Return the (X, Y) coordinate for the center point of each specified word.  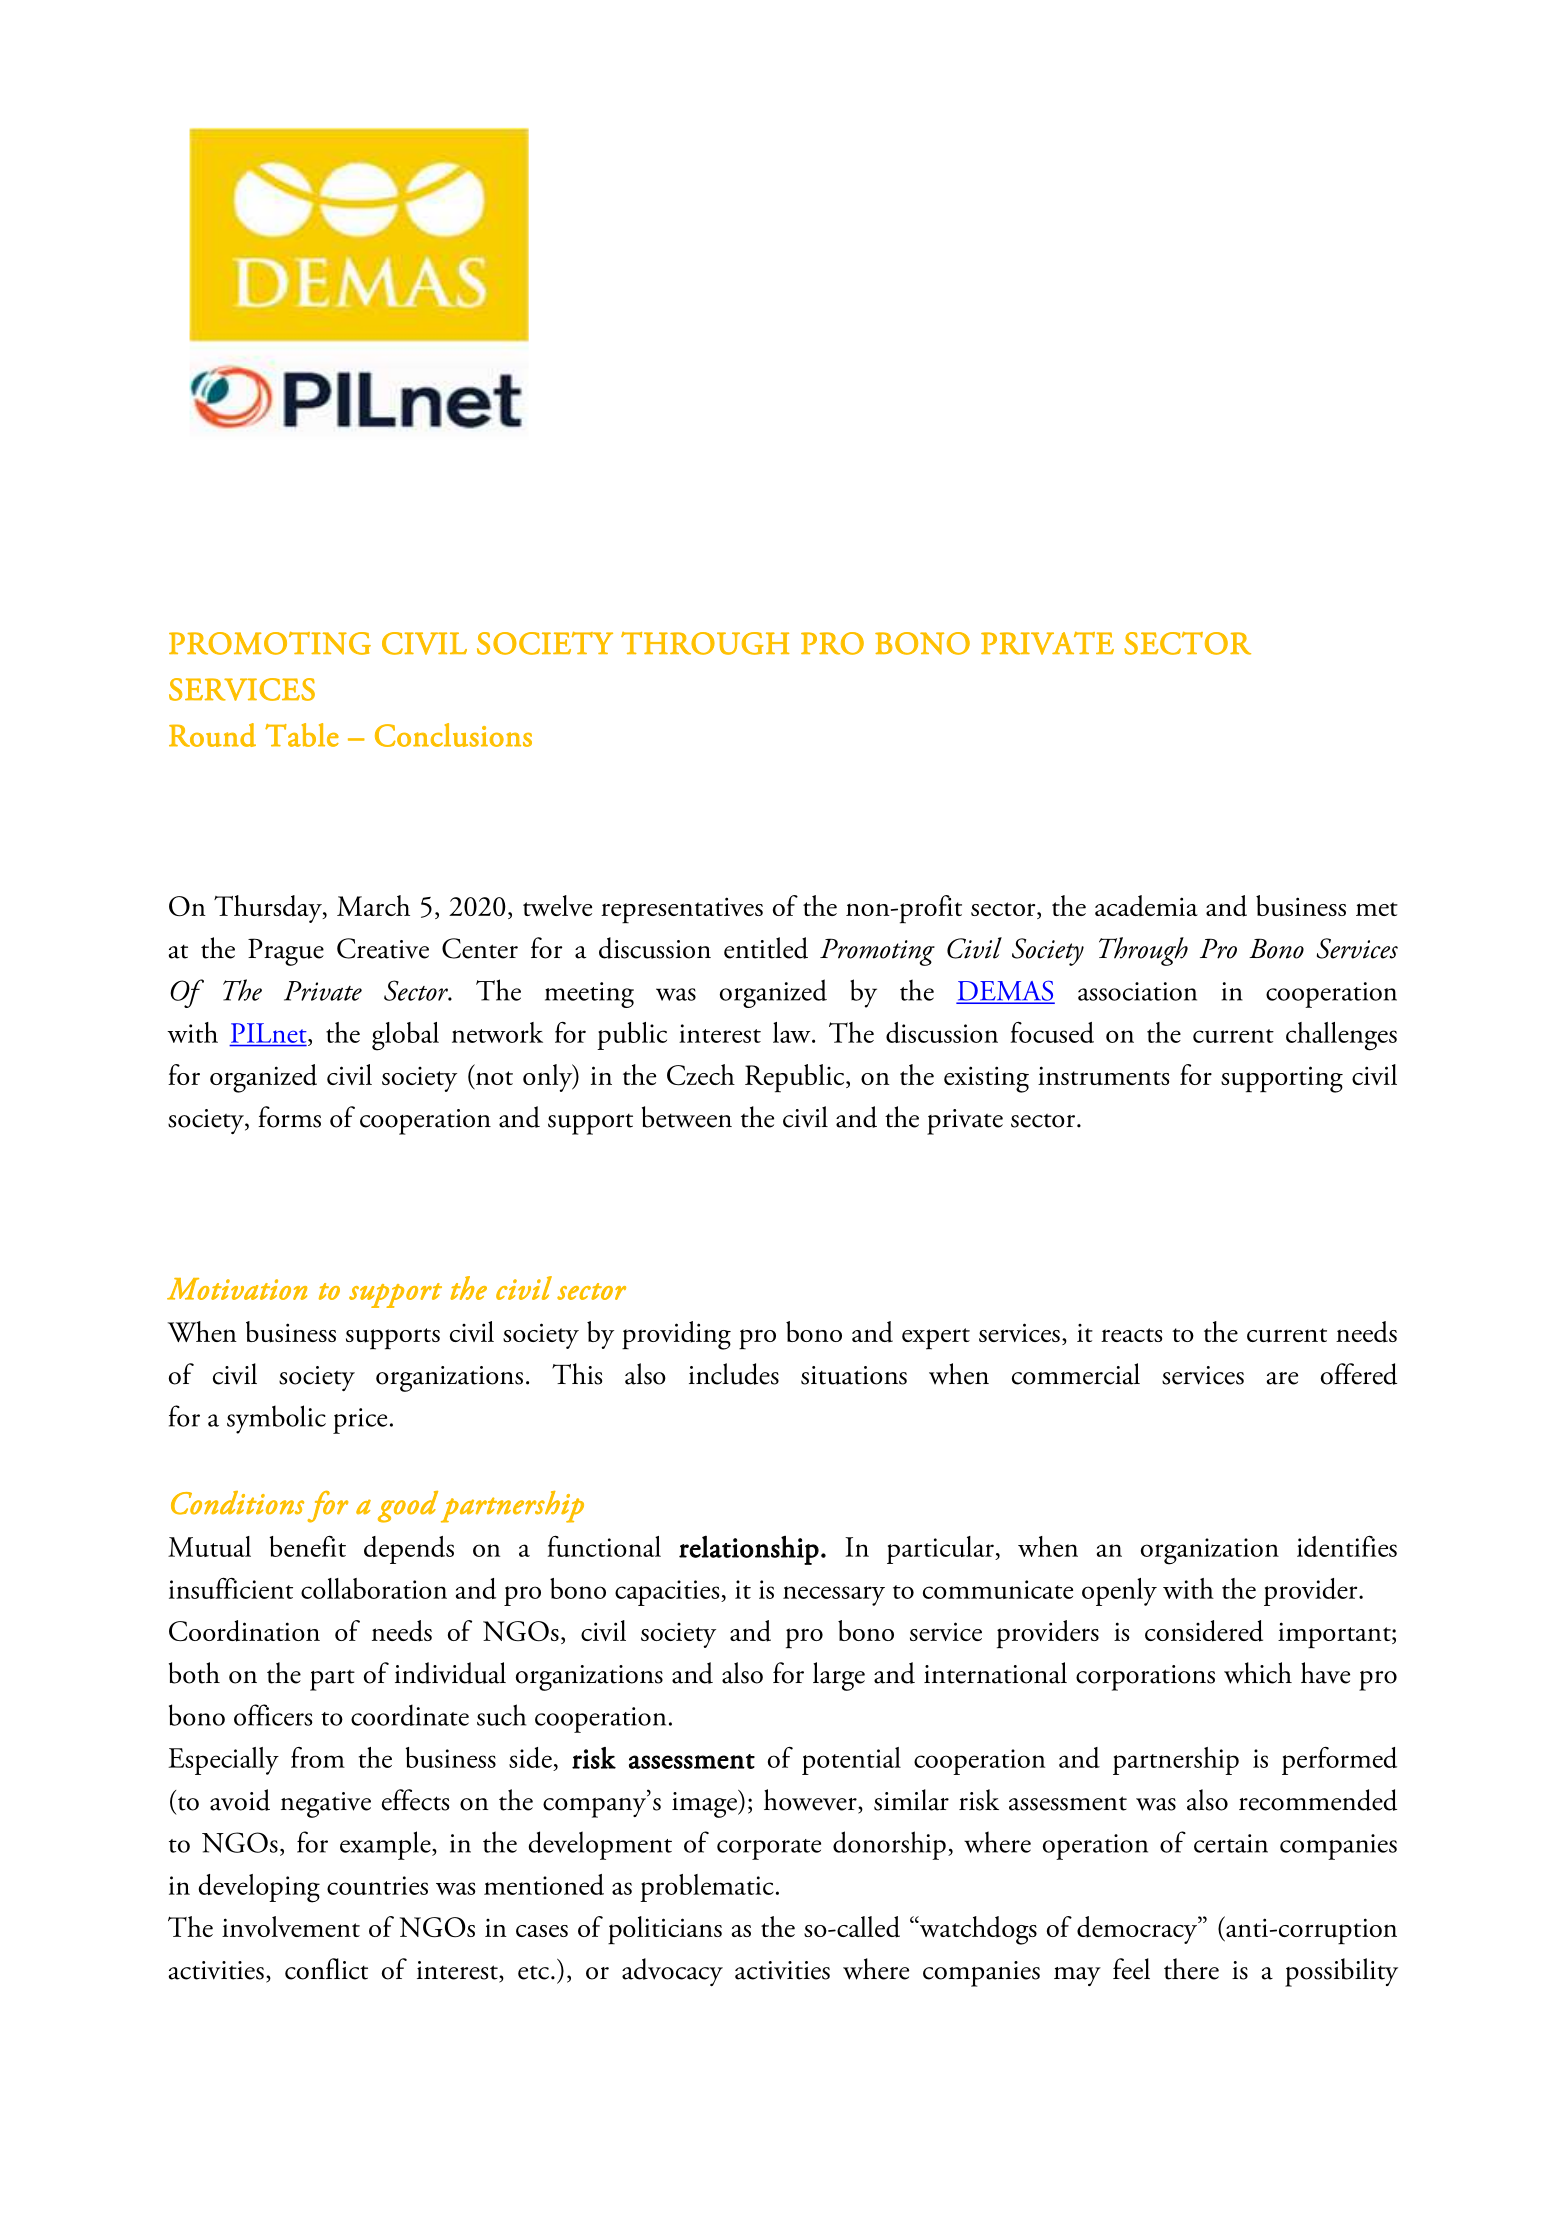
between (687, 1117)
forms (289, 1117)
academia (1146, 906)
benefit (308, 1546)
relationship (749, 1550)
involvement (291, 1926)
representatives (682, 910)
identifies (1347, 1546)
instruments (1103, 1076)
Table (302, 735)
